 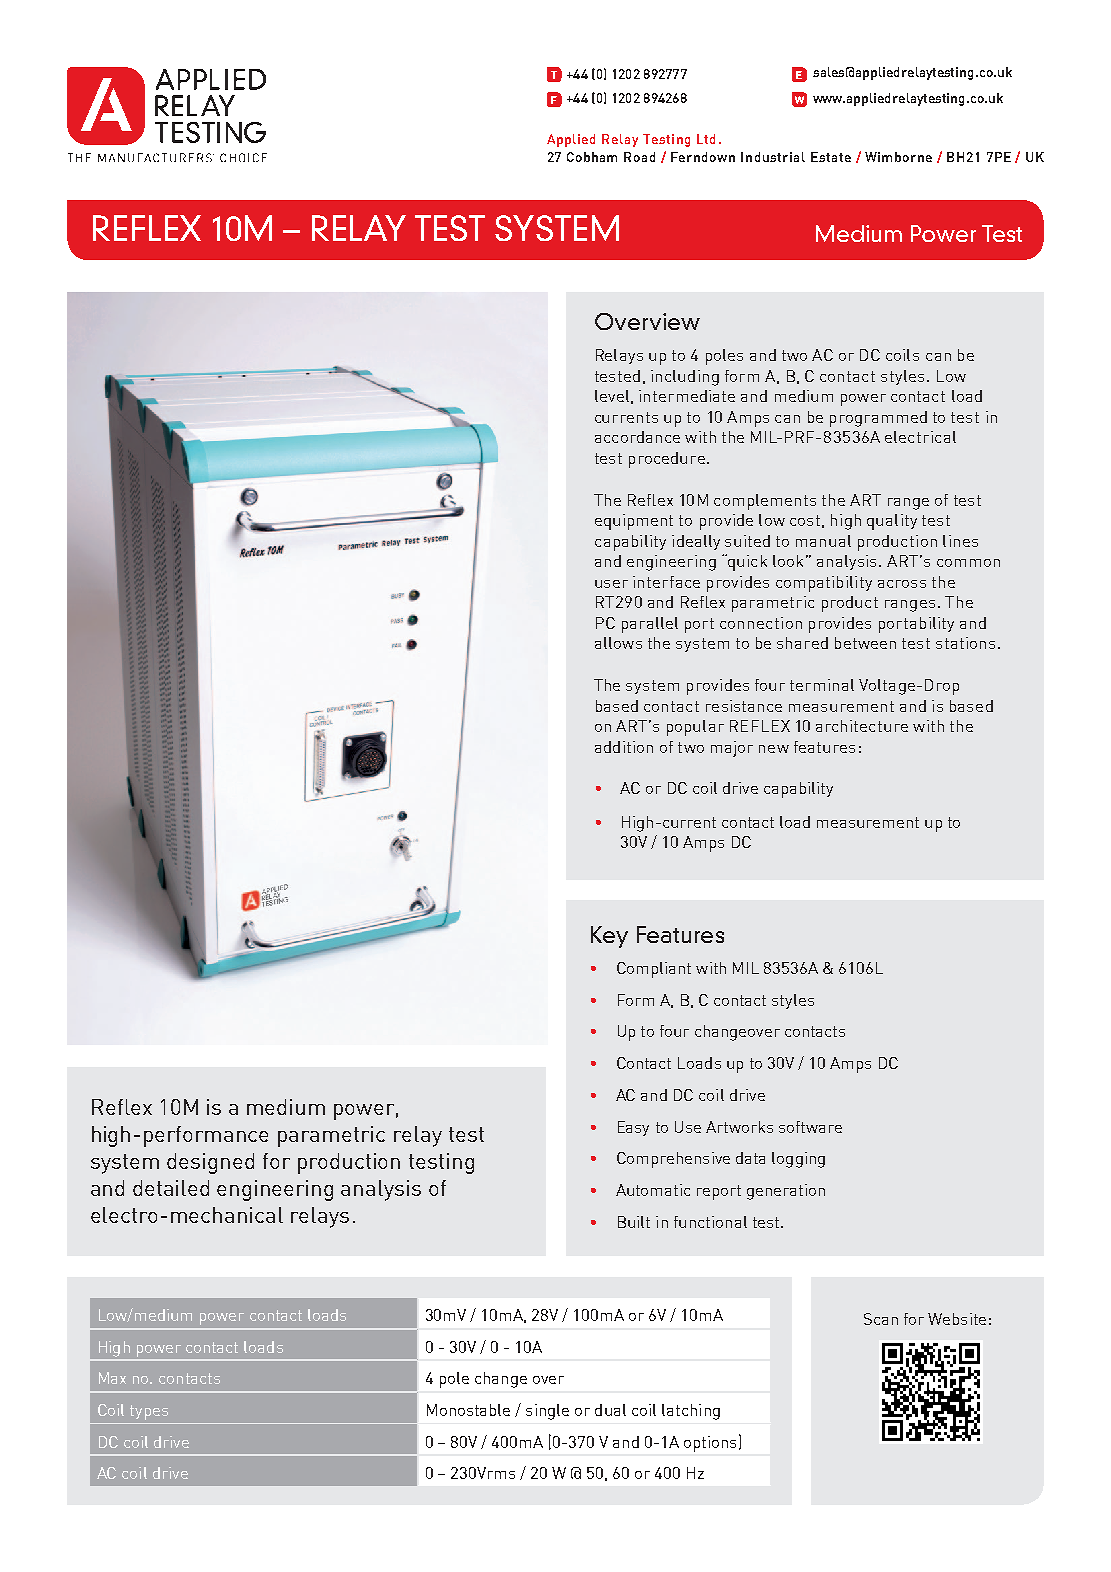 I want to click on types, so click(x=149, y=1412).
